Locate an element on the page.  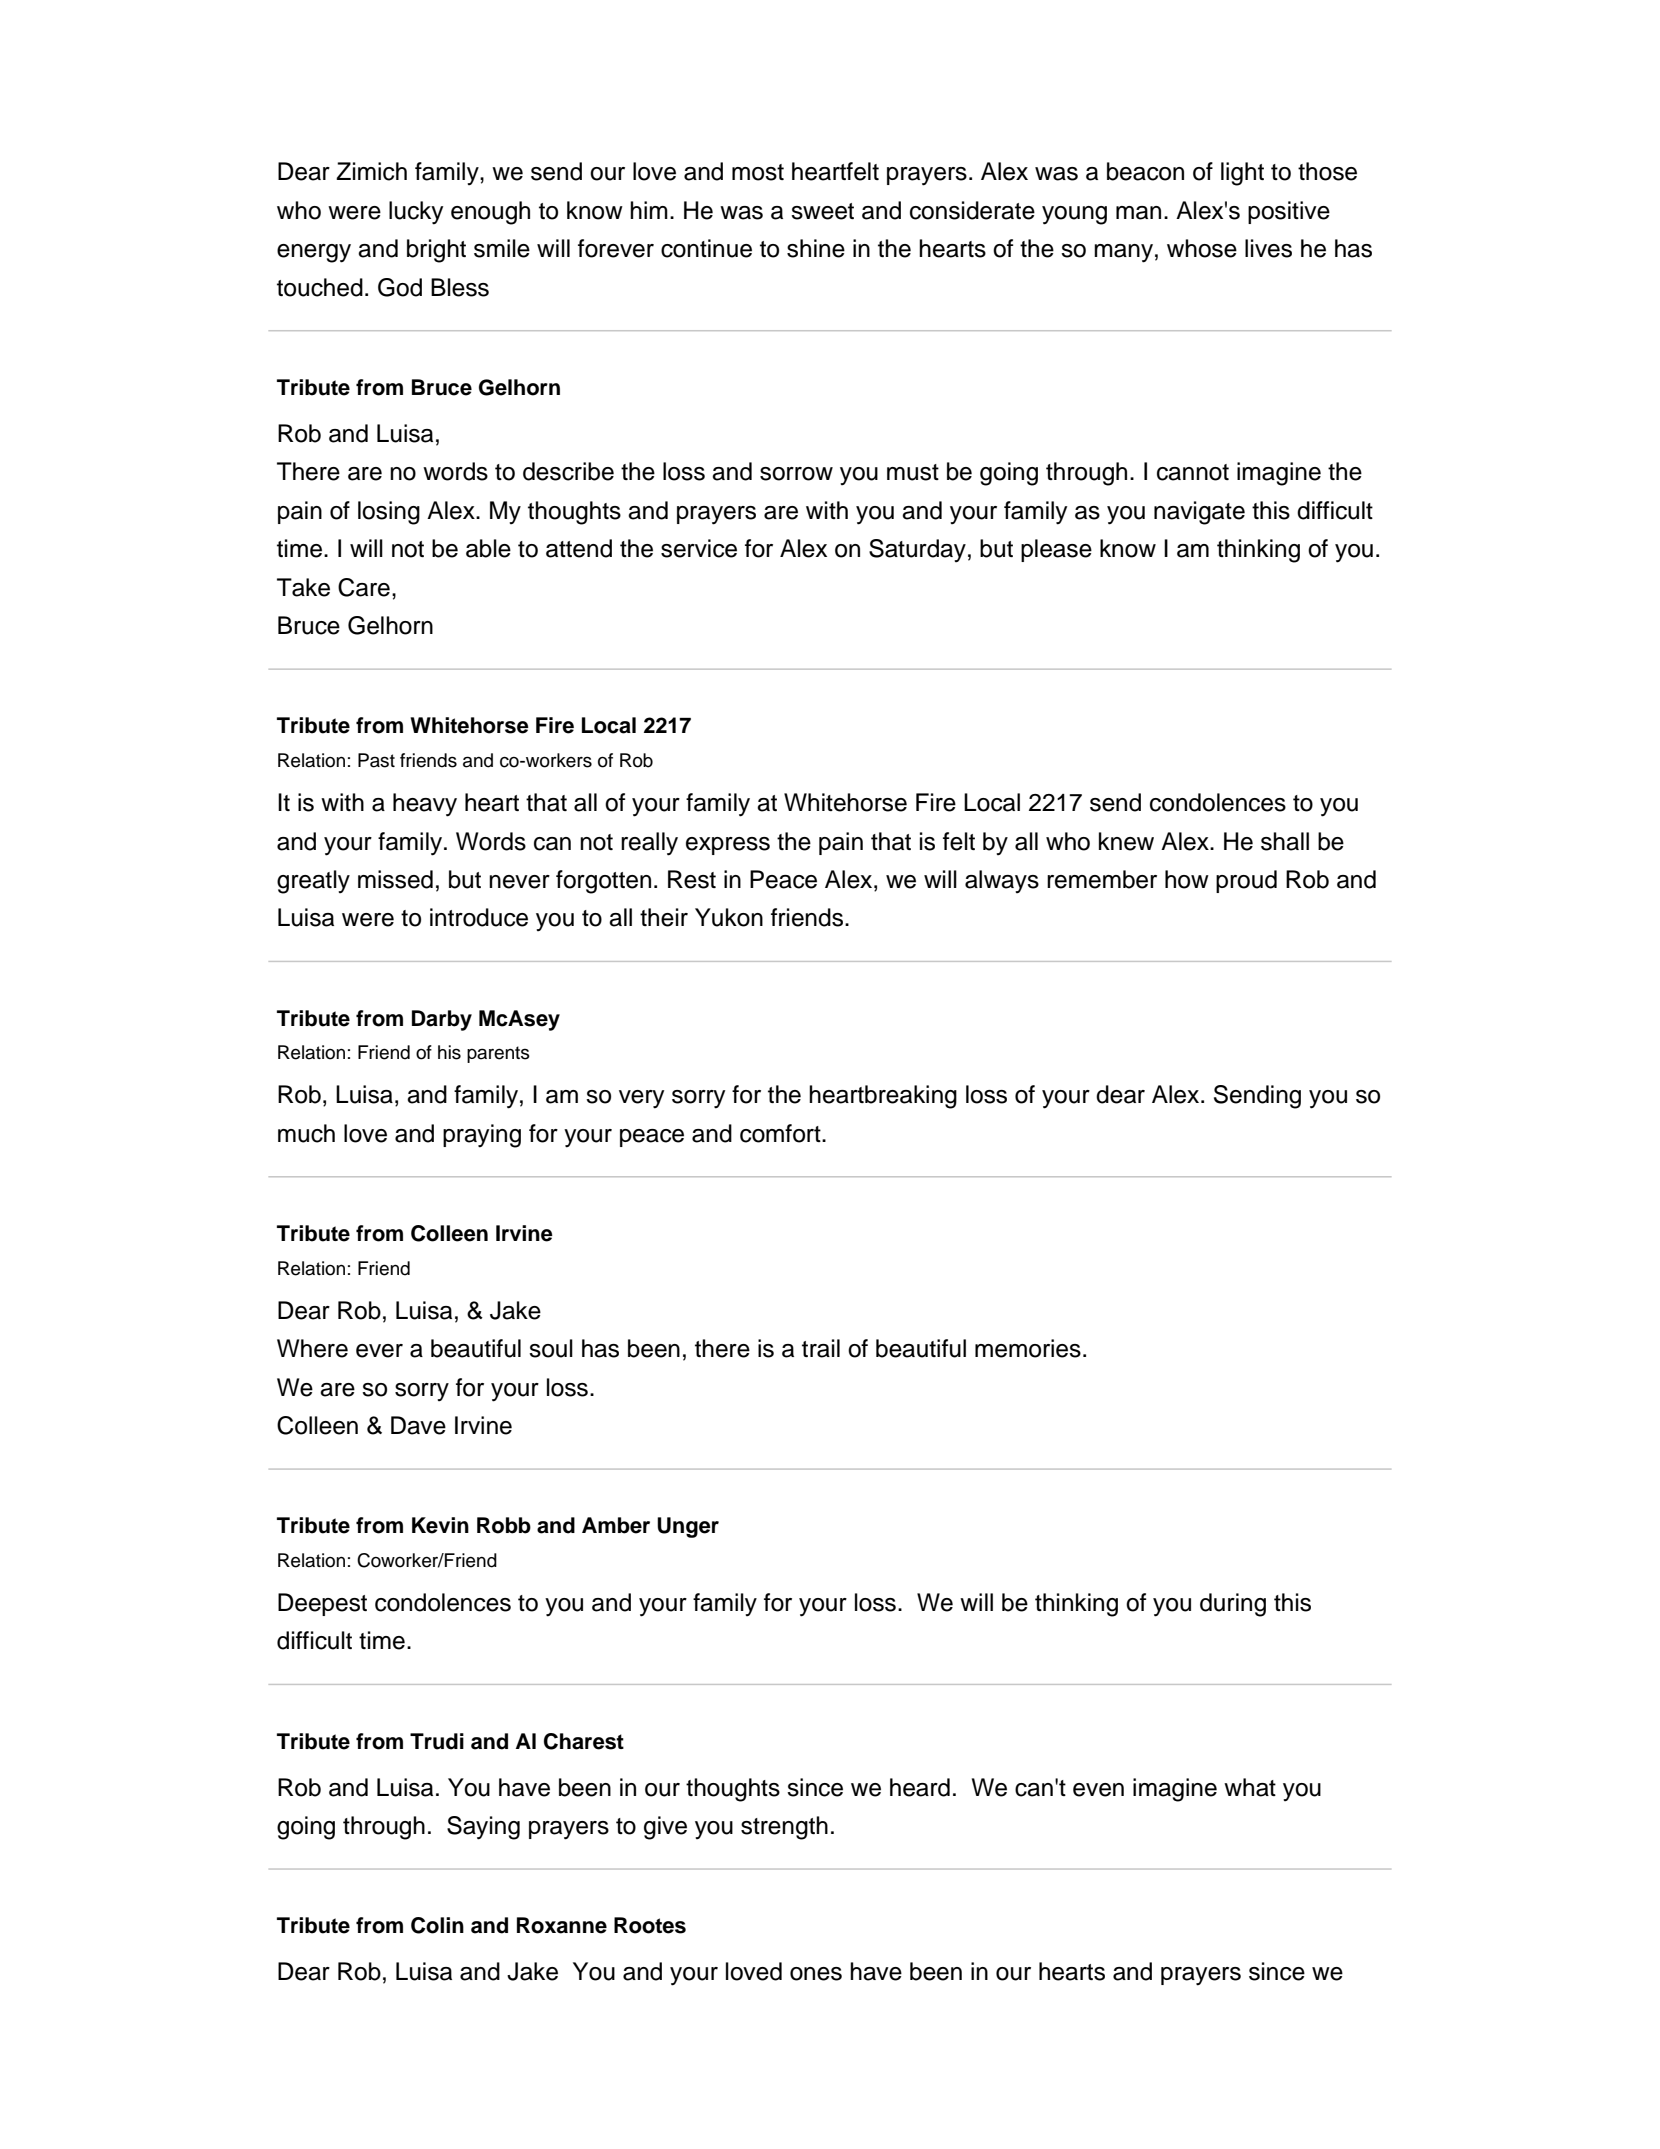
whose is located at coordinates (1202, 248).
